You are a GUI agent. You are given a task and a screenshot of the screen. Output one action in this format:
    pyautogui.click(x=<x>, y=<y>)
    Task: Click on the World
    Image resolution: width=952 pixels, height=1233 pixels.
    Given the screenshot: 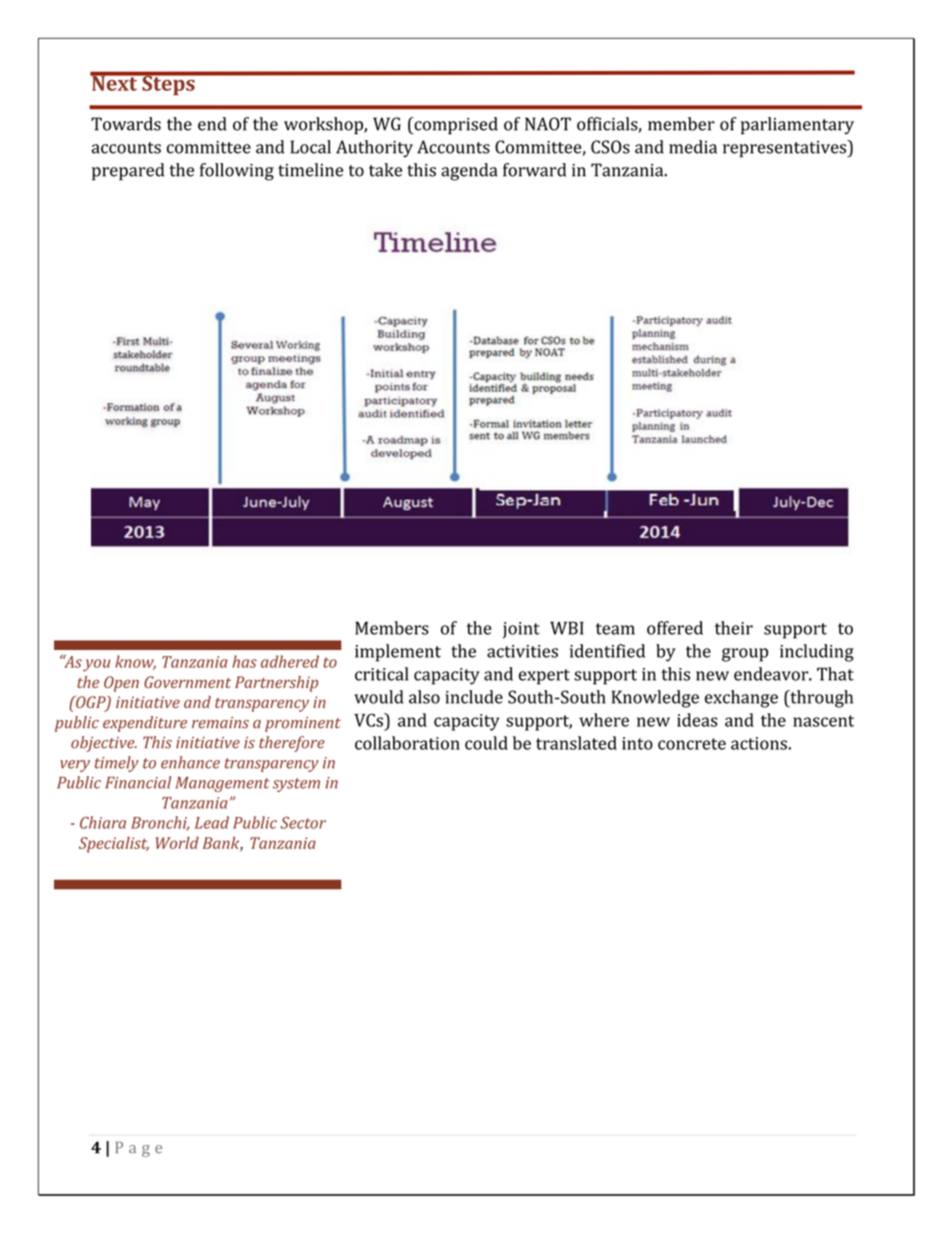 What is the action you would take?
    pyautogui.click(x=177, y=843)
